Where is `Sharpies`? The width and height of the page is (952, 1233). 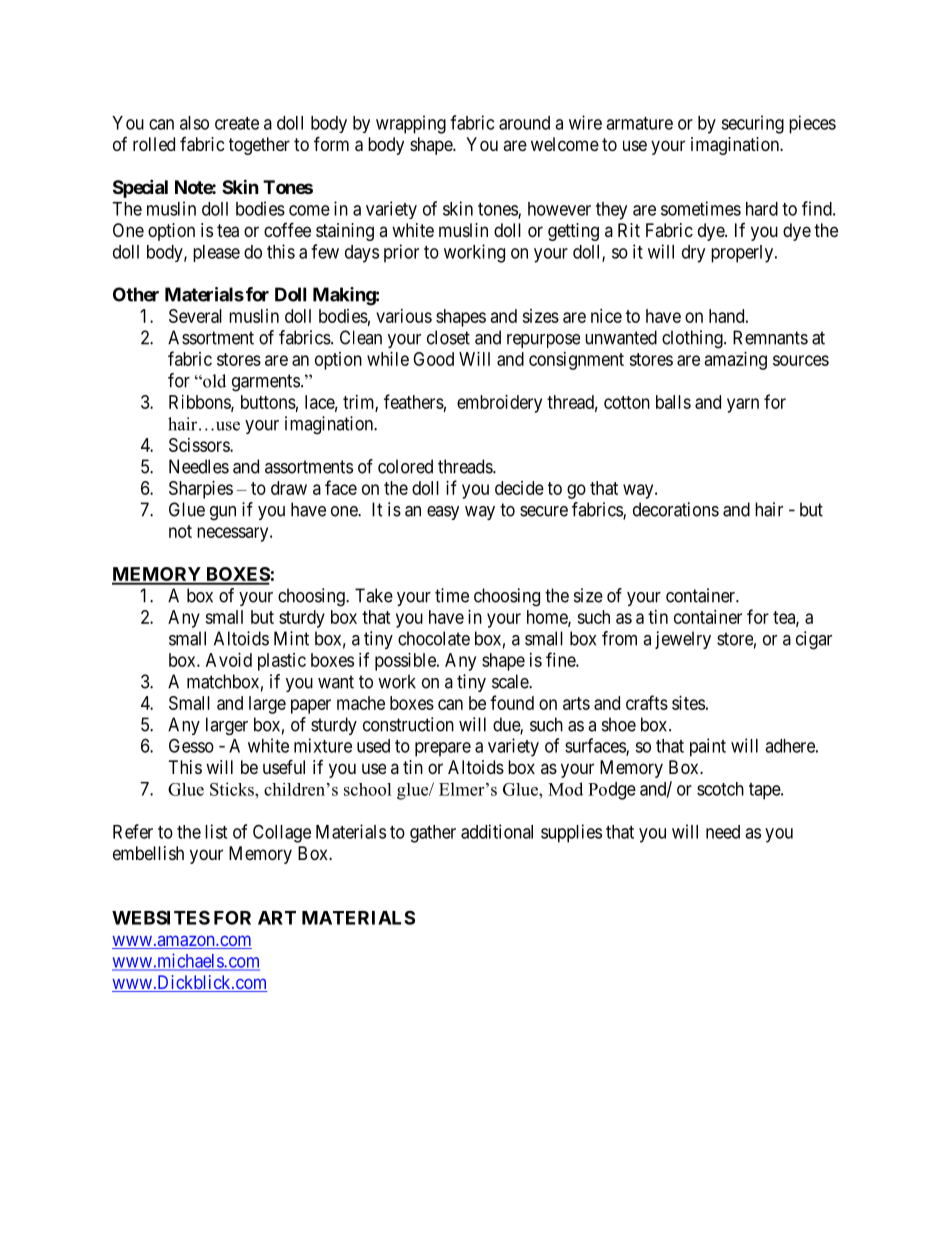
Sharpies is located at coordinates (201, 490).
